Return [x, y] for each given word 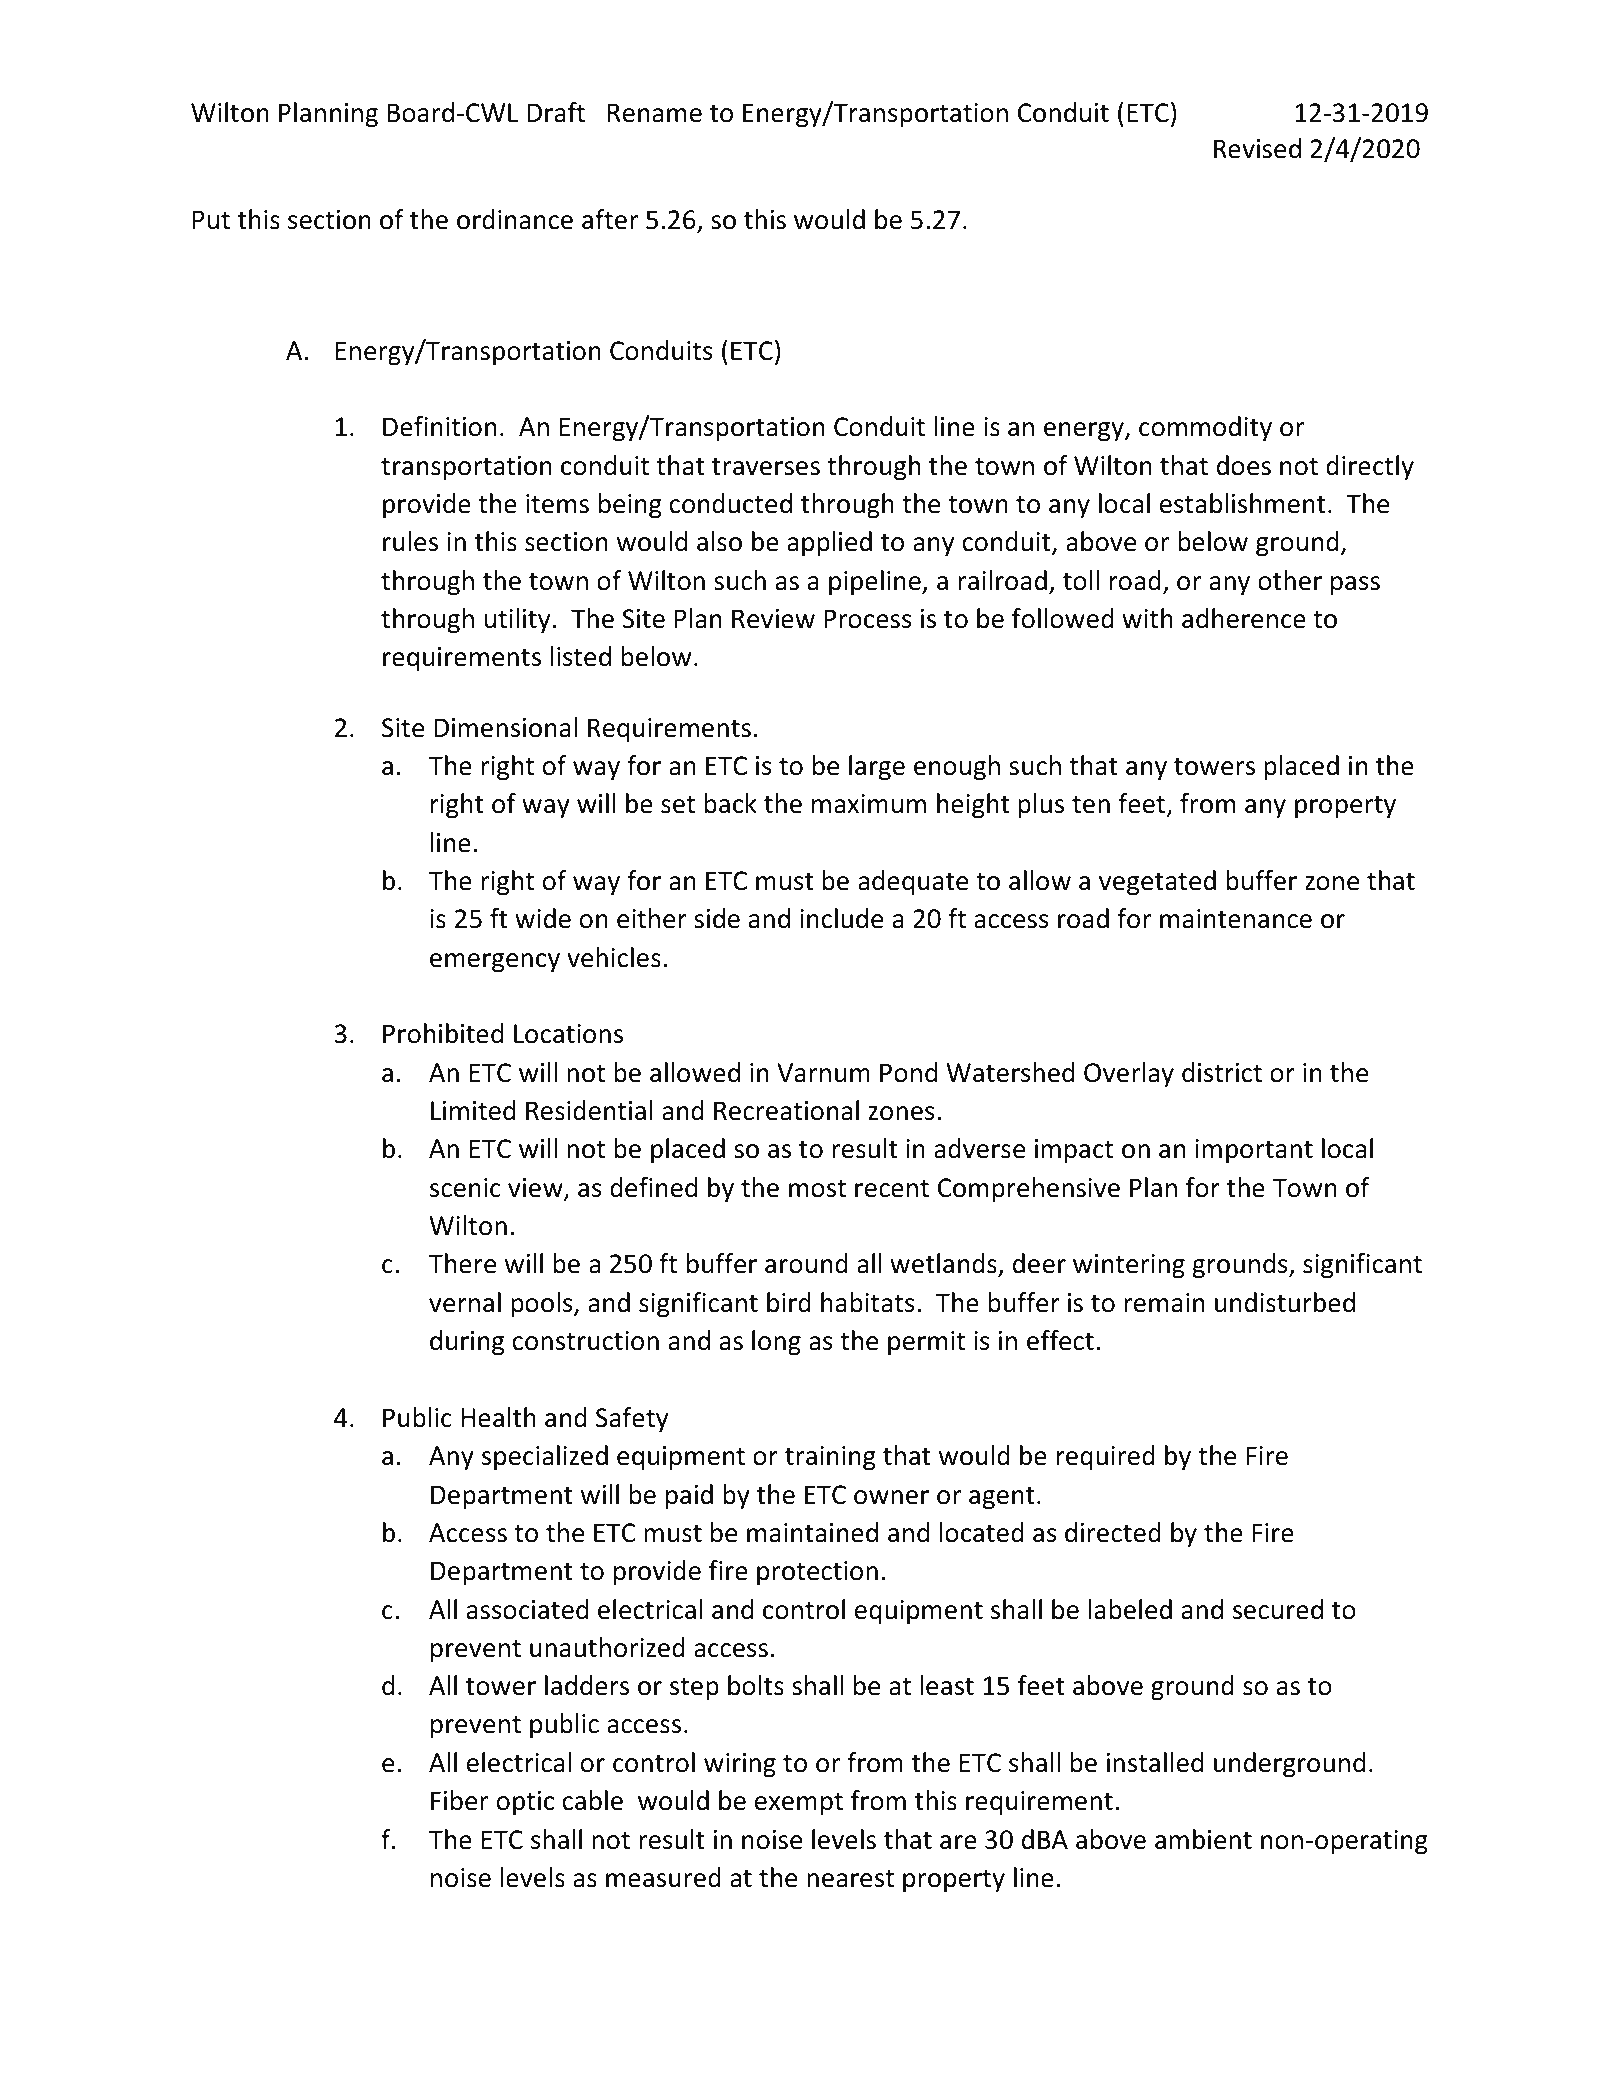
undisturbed [1285, 1302]
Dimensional [505, 727]
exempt [799, 1804]
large [877, 768]
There [462, 1263]
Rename [655, 113]
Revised [1257, 148]
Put [211, 220]
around [806, 1263]
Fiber [459, 1800]
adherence [1244, 618]
